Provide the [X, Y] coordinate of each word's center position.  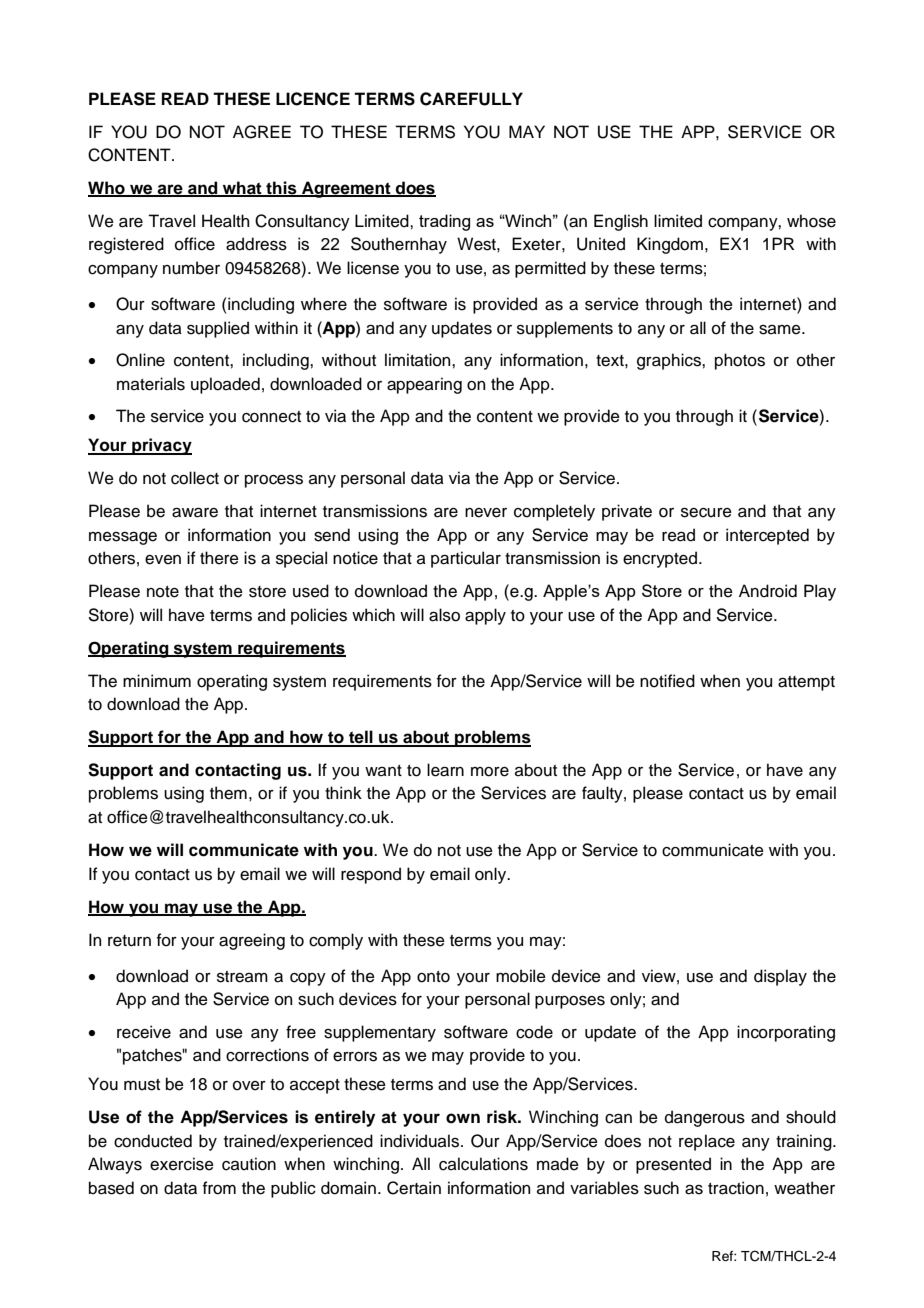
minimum [157, 681]
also [444, 615]
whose [811, 221]
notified [667, 681]
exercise [182, 1164]
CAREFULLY [471, 99]
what [242, 189]
